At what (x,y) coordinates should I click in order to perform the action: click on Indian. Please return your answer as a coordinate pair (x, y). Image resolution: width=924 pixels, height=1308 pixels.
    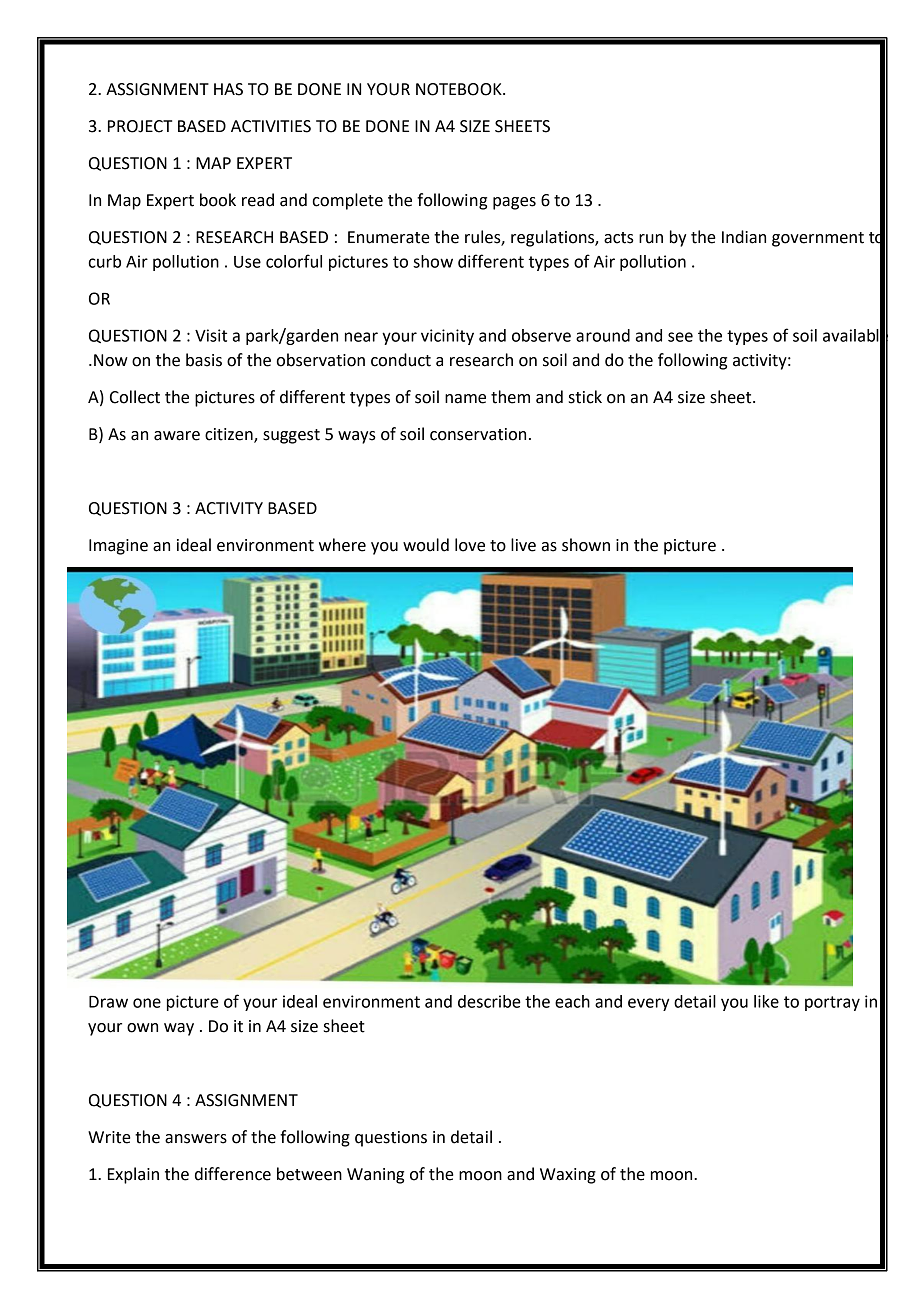
    Looking at the image, I should click on (744, 237).
